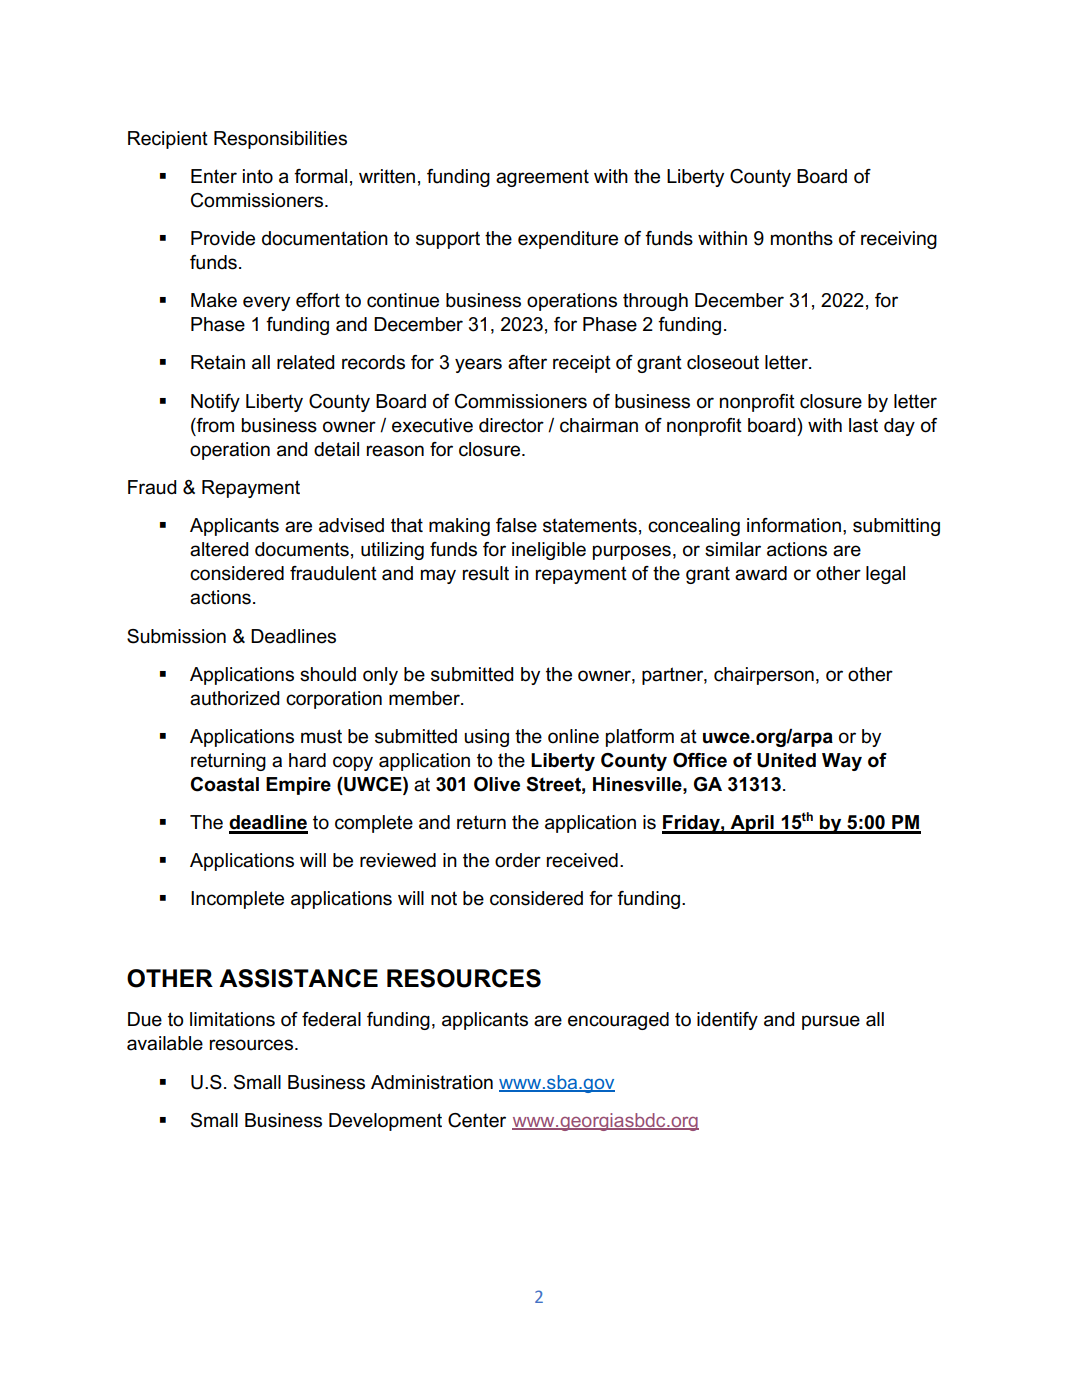  I want to click on chairperson, so click(764, 676).
